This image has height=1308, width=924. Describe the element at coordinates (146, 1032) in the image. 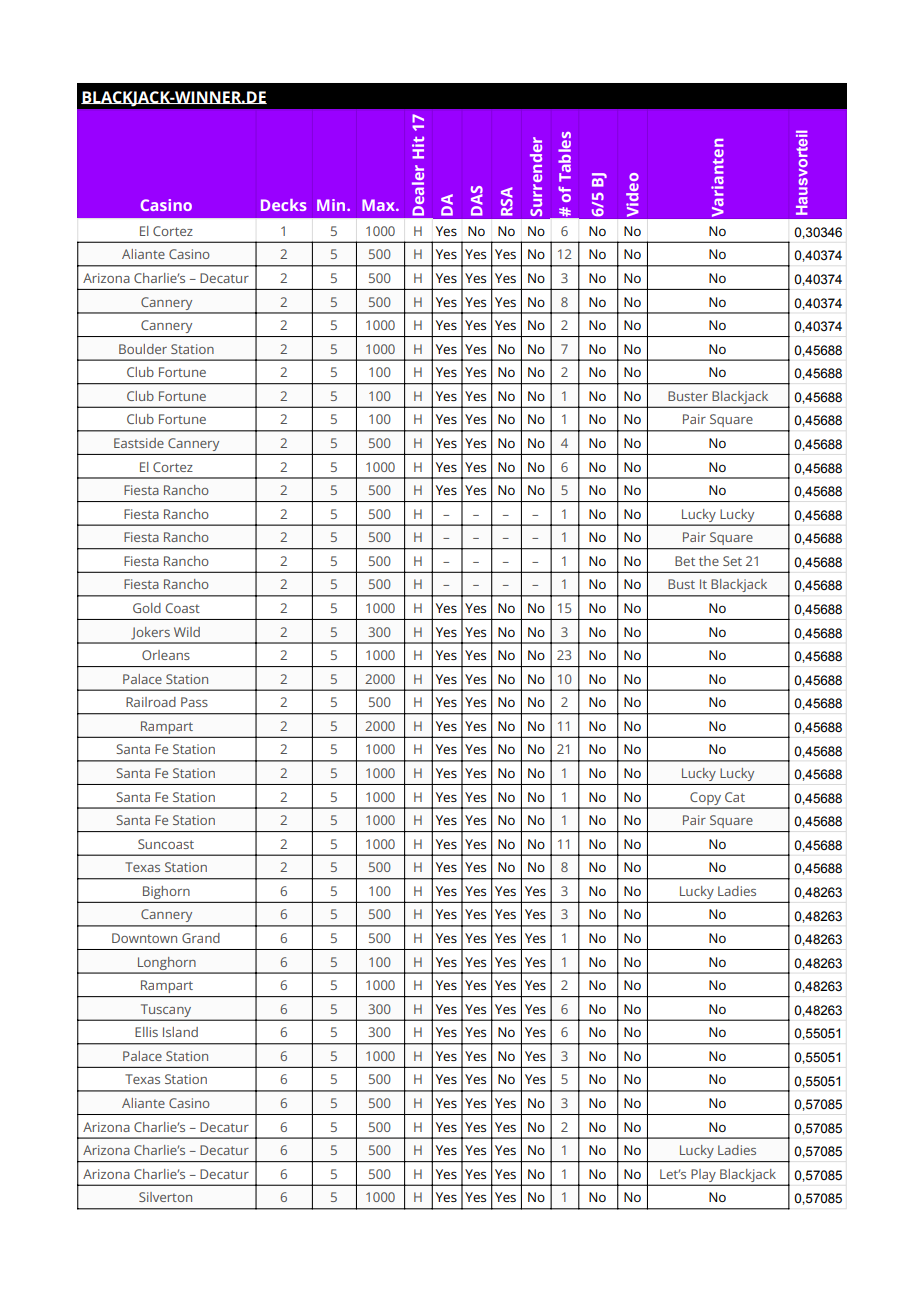

I see `Ellis` at that location.
